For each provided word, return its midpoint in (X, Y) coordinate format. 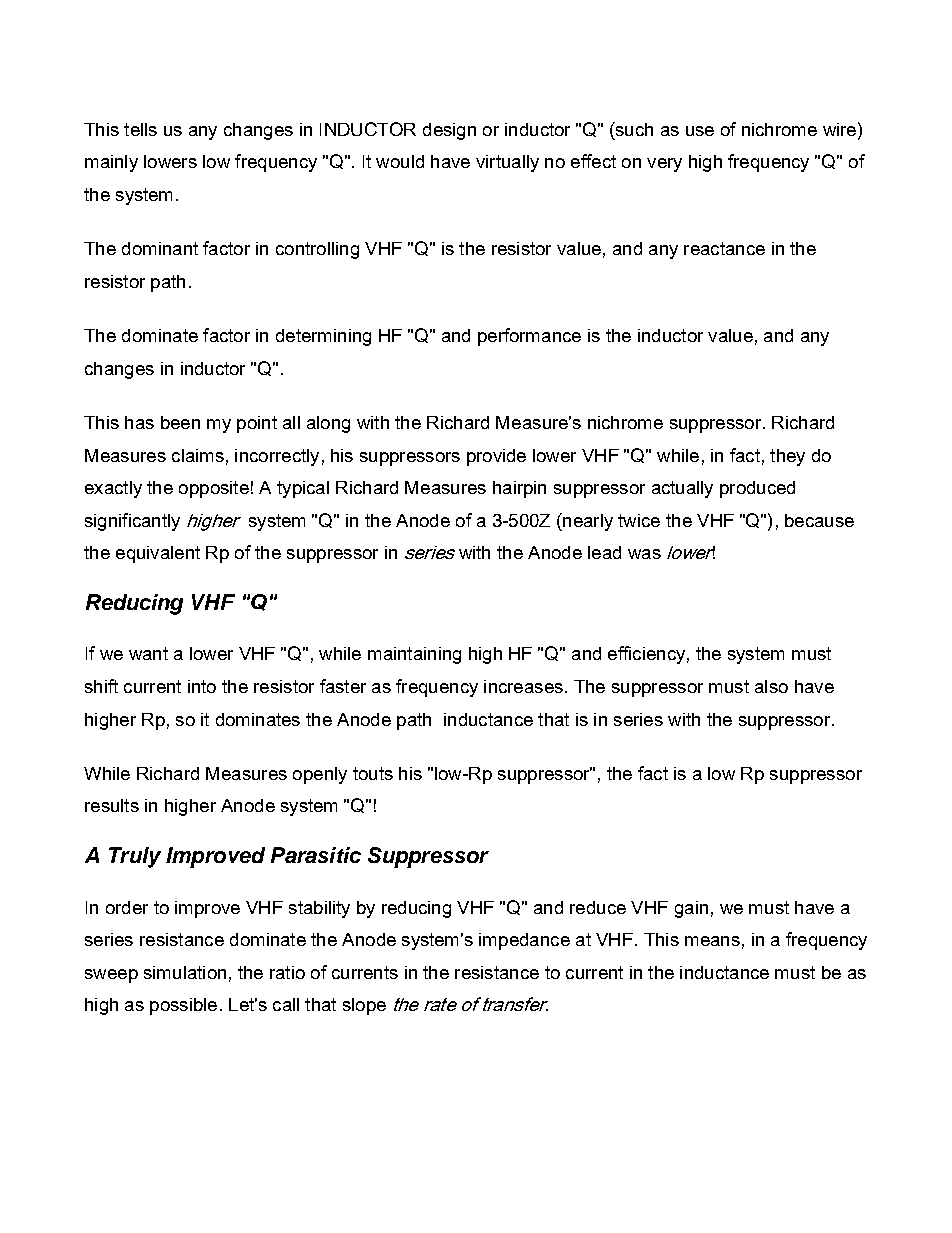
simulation (185, 972)
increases (523, 686)
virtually (507, 163)
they (787, 457)
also (771, 686)
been (180, 422)
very (664, 165)
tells (140, 129)
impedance (524, 941)
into (202, 686)
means (712, 941)
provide (496, 457)
